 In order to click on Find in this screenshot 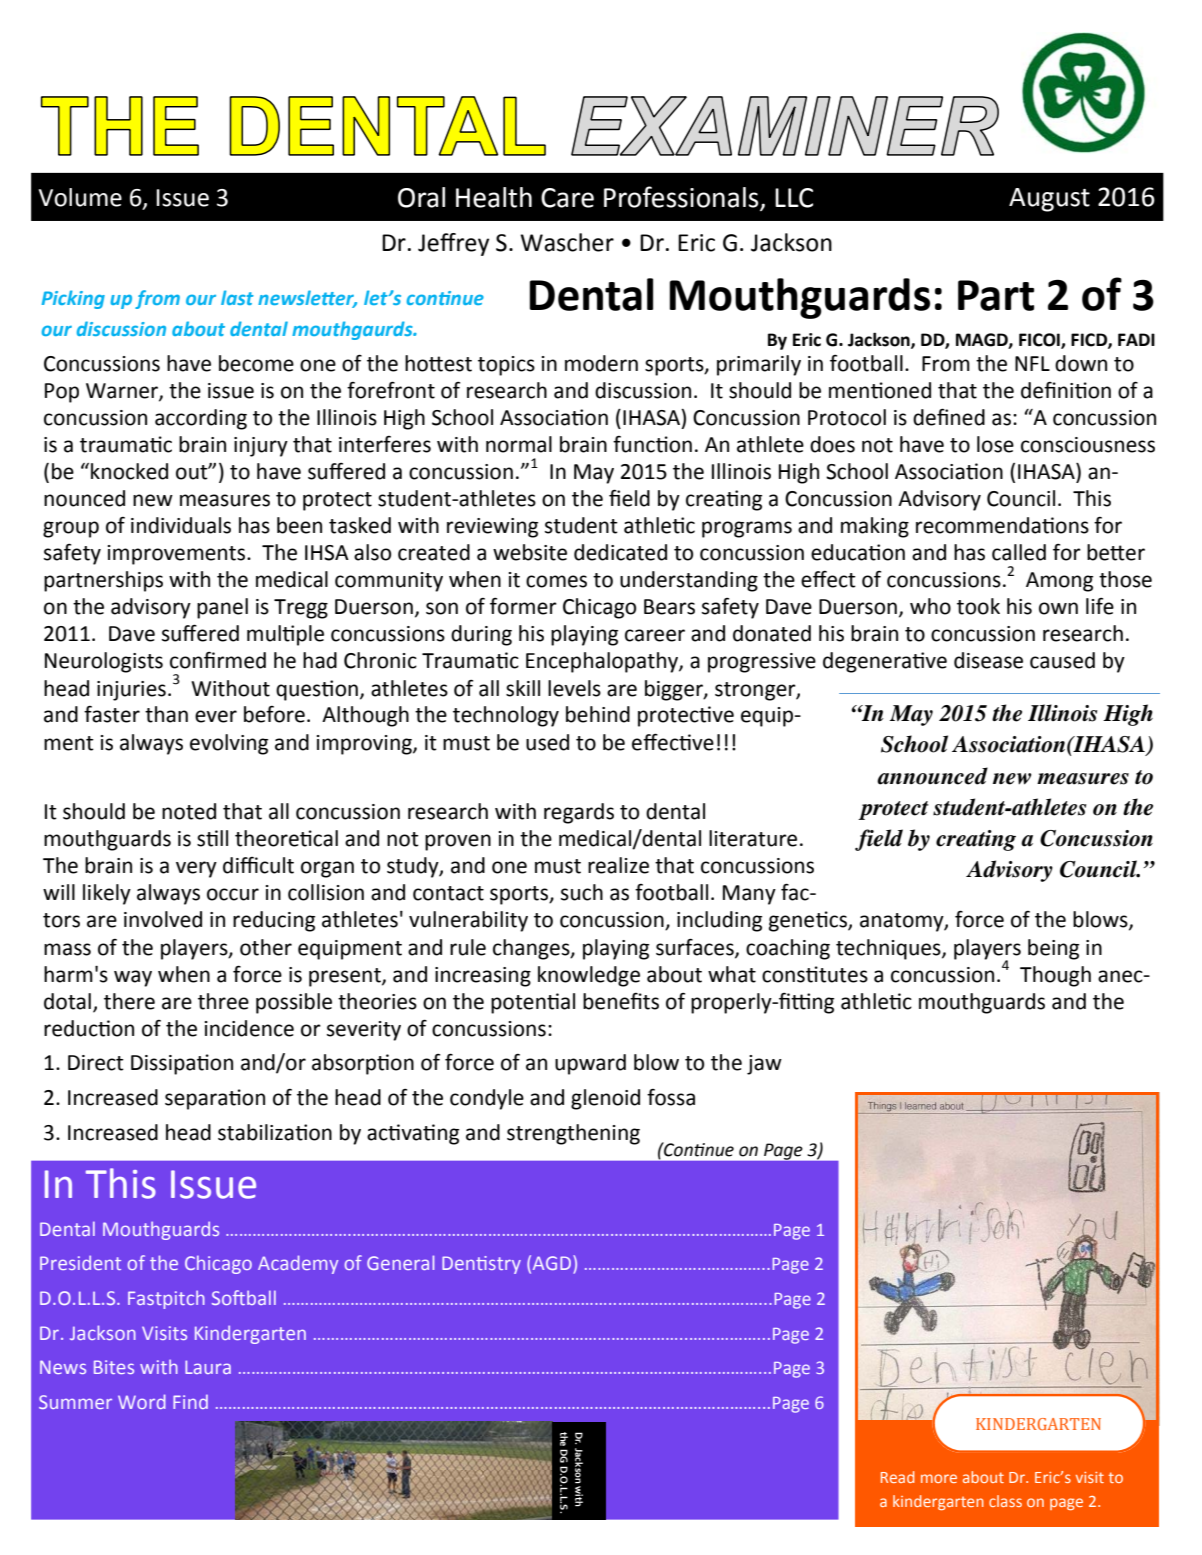, I will do `click(190, 1402)`.
